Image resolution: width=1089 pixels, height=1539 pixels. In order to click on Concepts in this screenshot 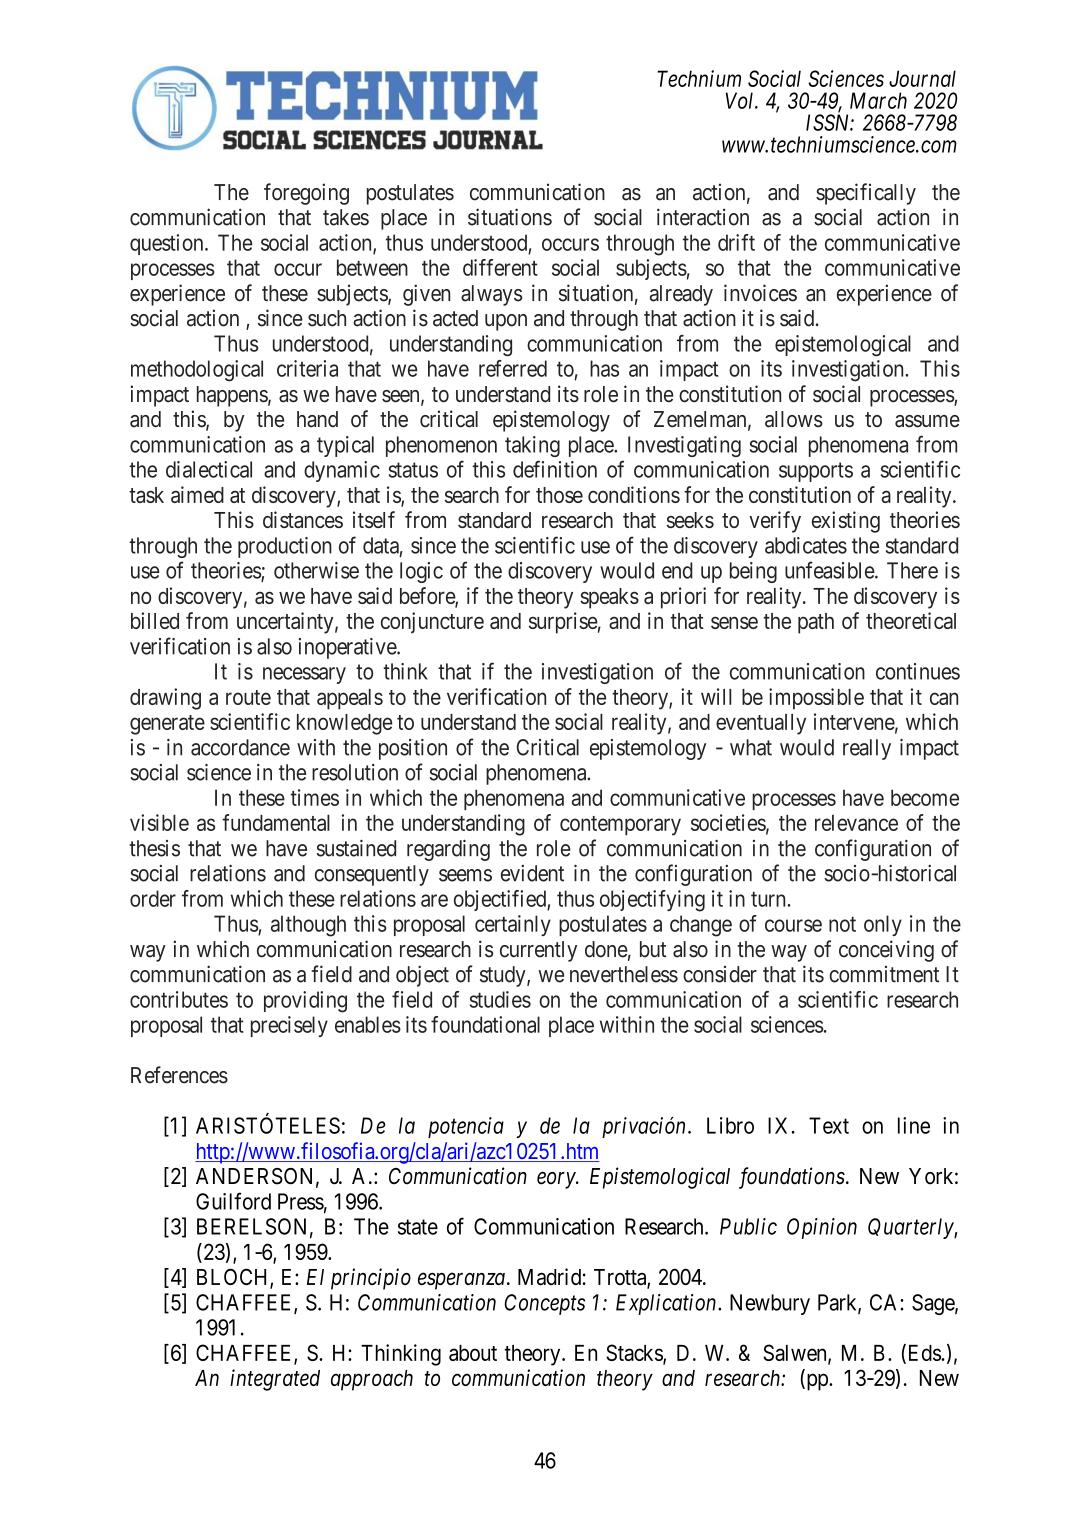, I will do `click(545, 1304)`.
